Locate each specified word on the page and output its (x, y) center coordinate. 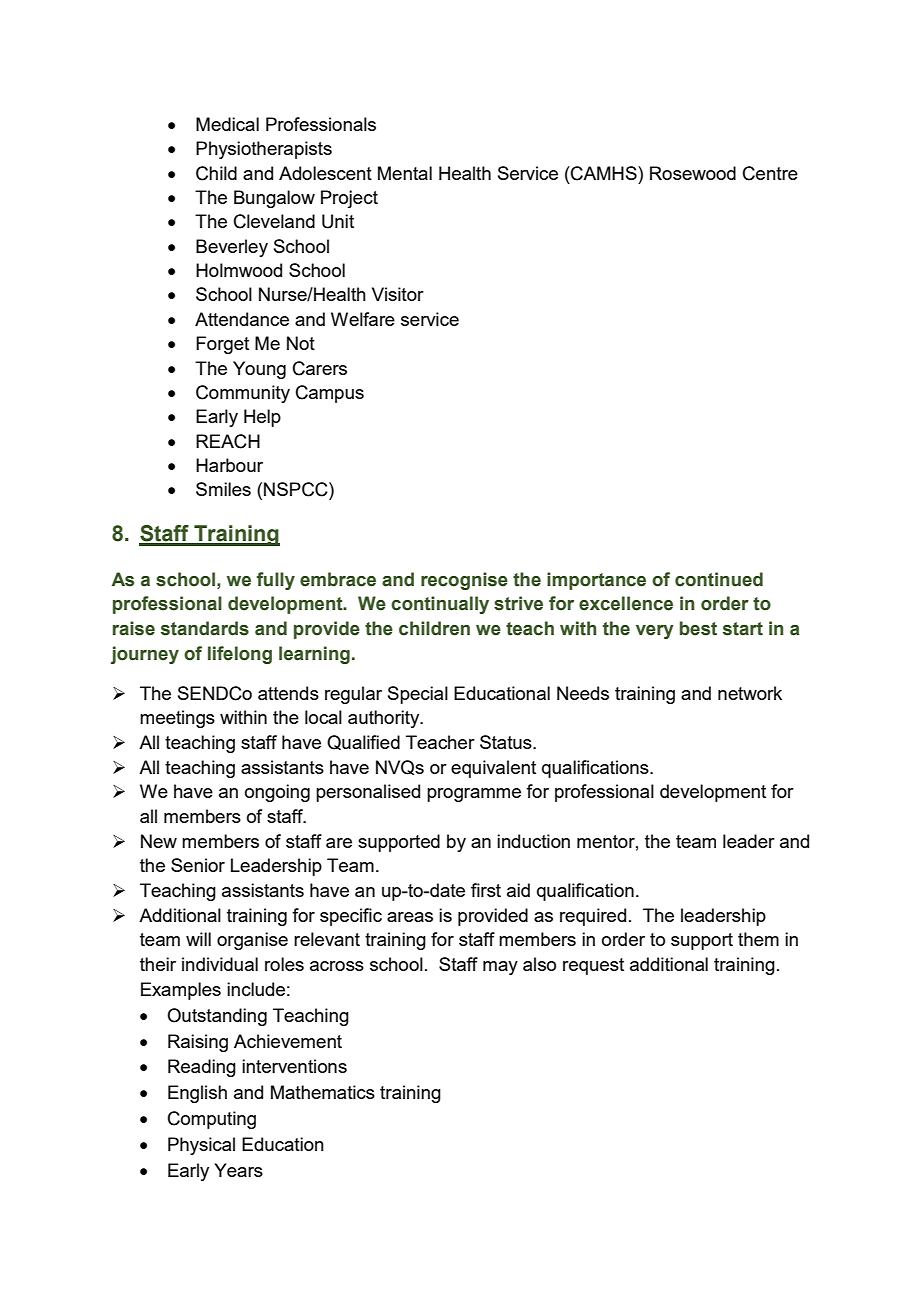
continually (440, 605)
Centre (770, 173)
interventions (294, 1066)
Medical (227, 124)
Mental (405, 173)
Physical (201, 1146)
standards (205, 628)
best (698, 628)
